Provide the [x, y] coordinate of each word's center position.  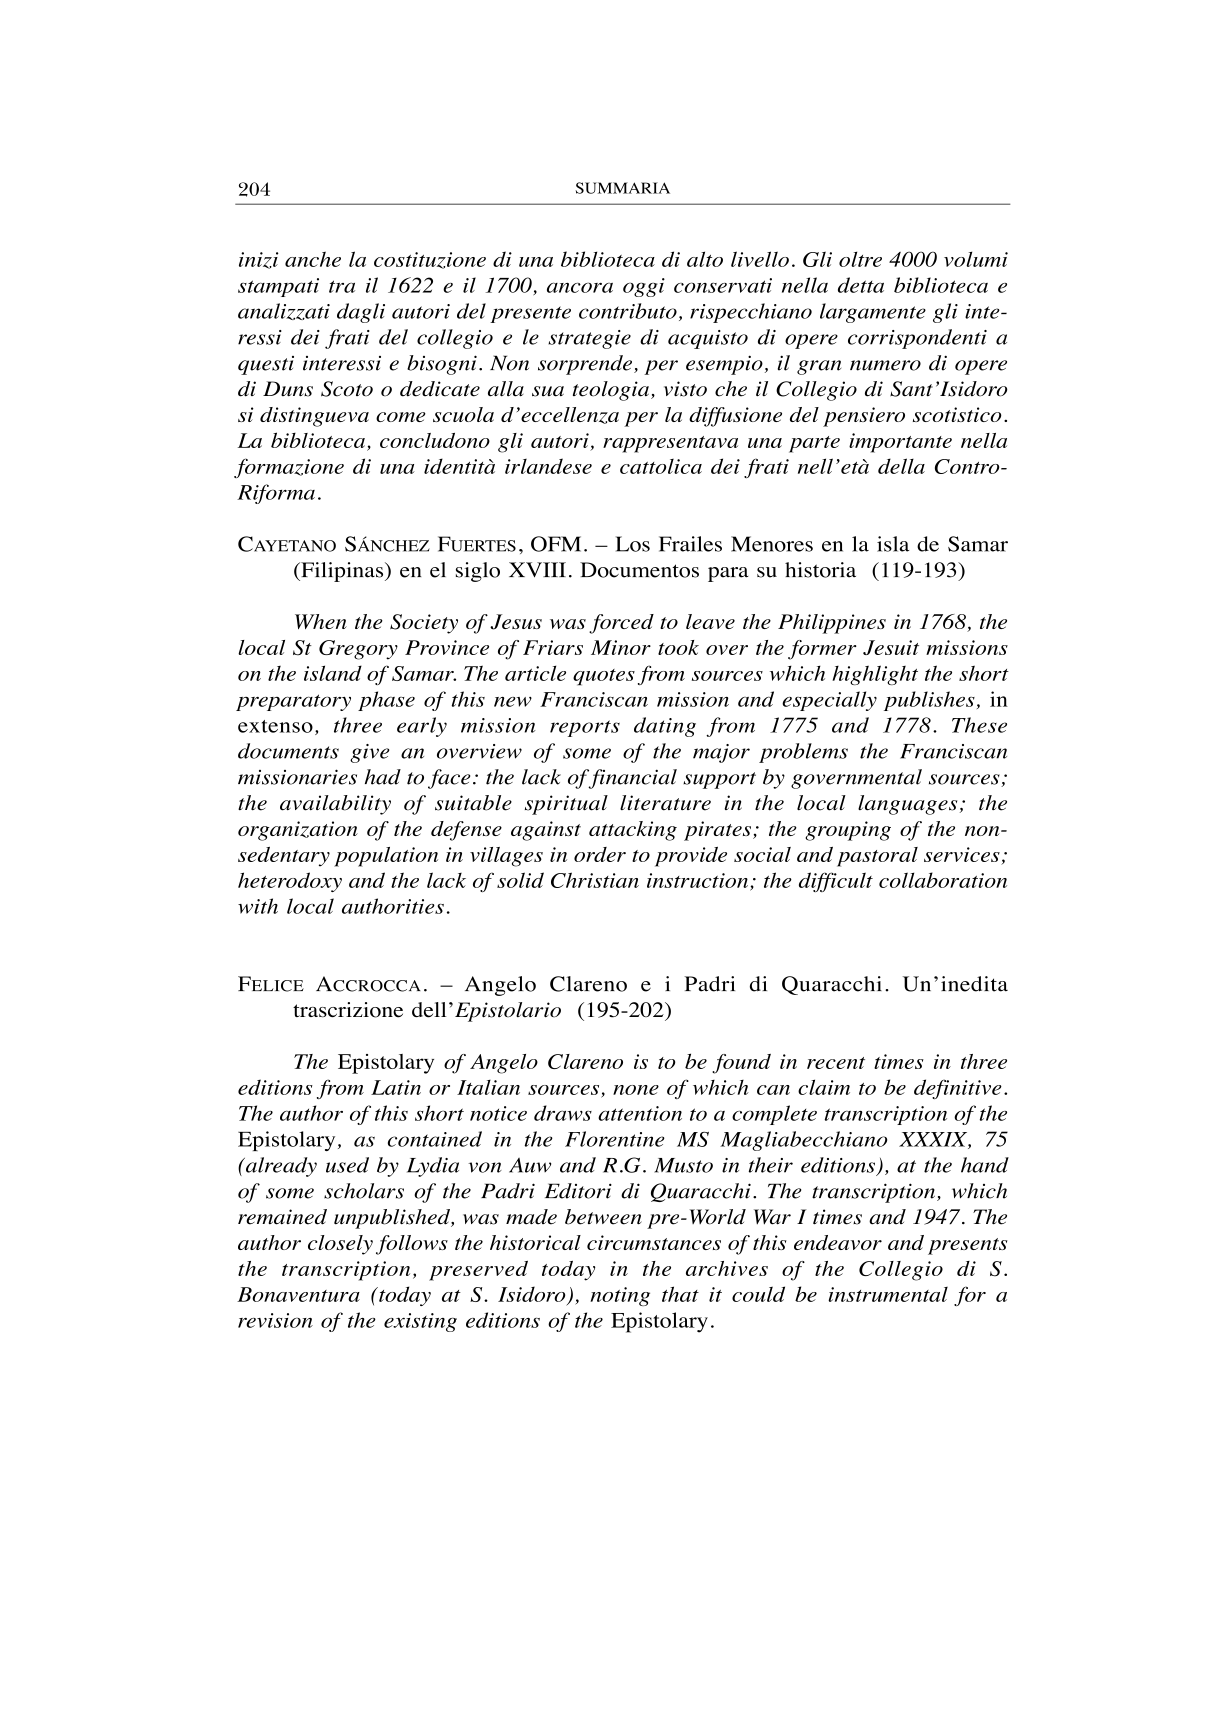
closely [340, 1245]
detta [861, 285]
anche [313, 259]
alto [705, 259]
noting [620, 1296]
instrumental [888, 1294]
